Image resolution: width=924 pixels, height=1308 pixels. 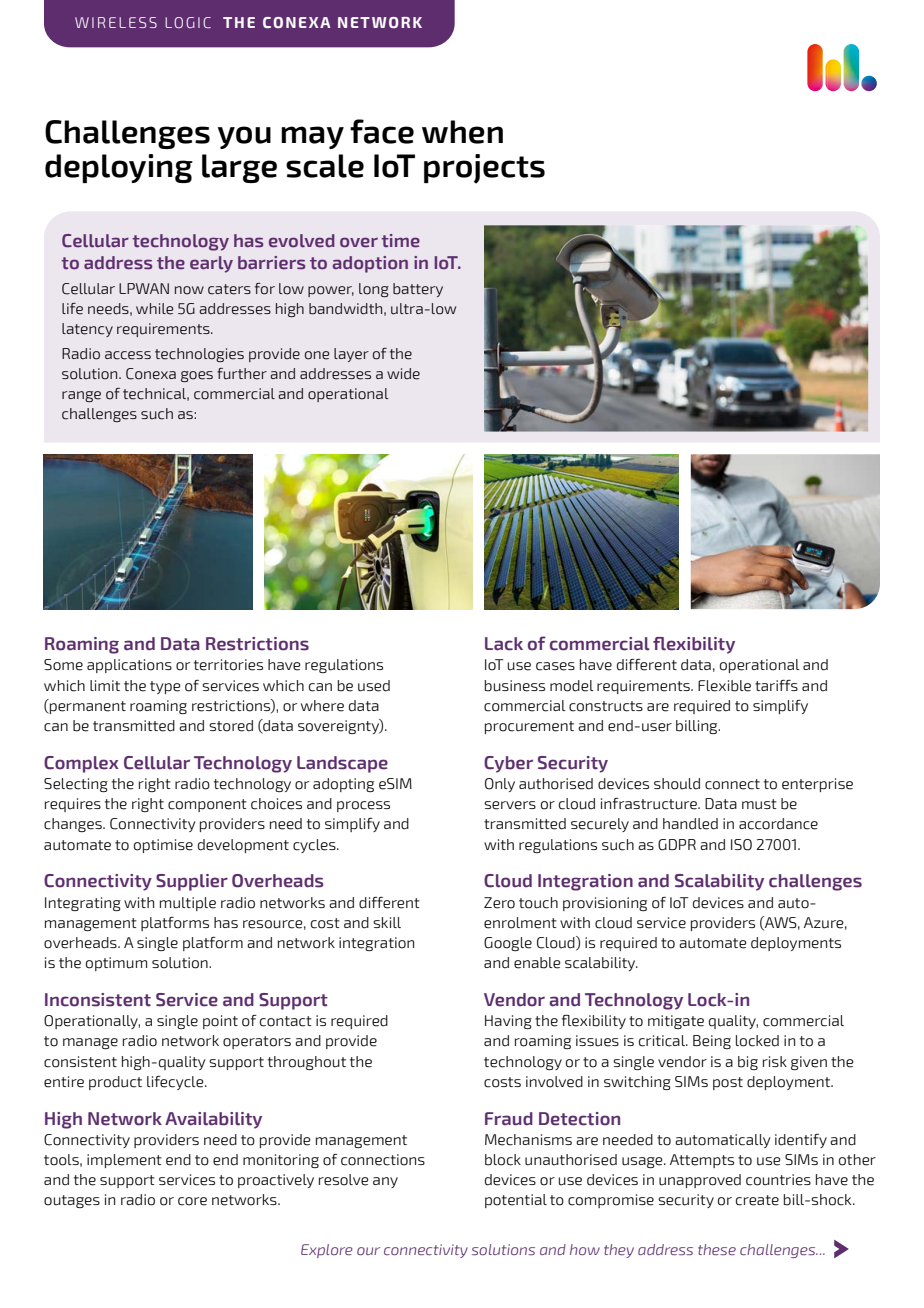 I want to click on create, so click(x=757, y=1200).
